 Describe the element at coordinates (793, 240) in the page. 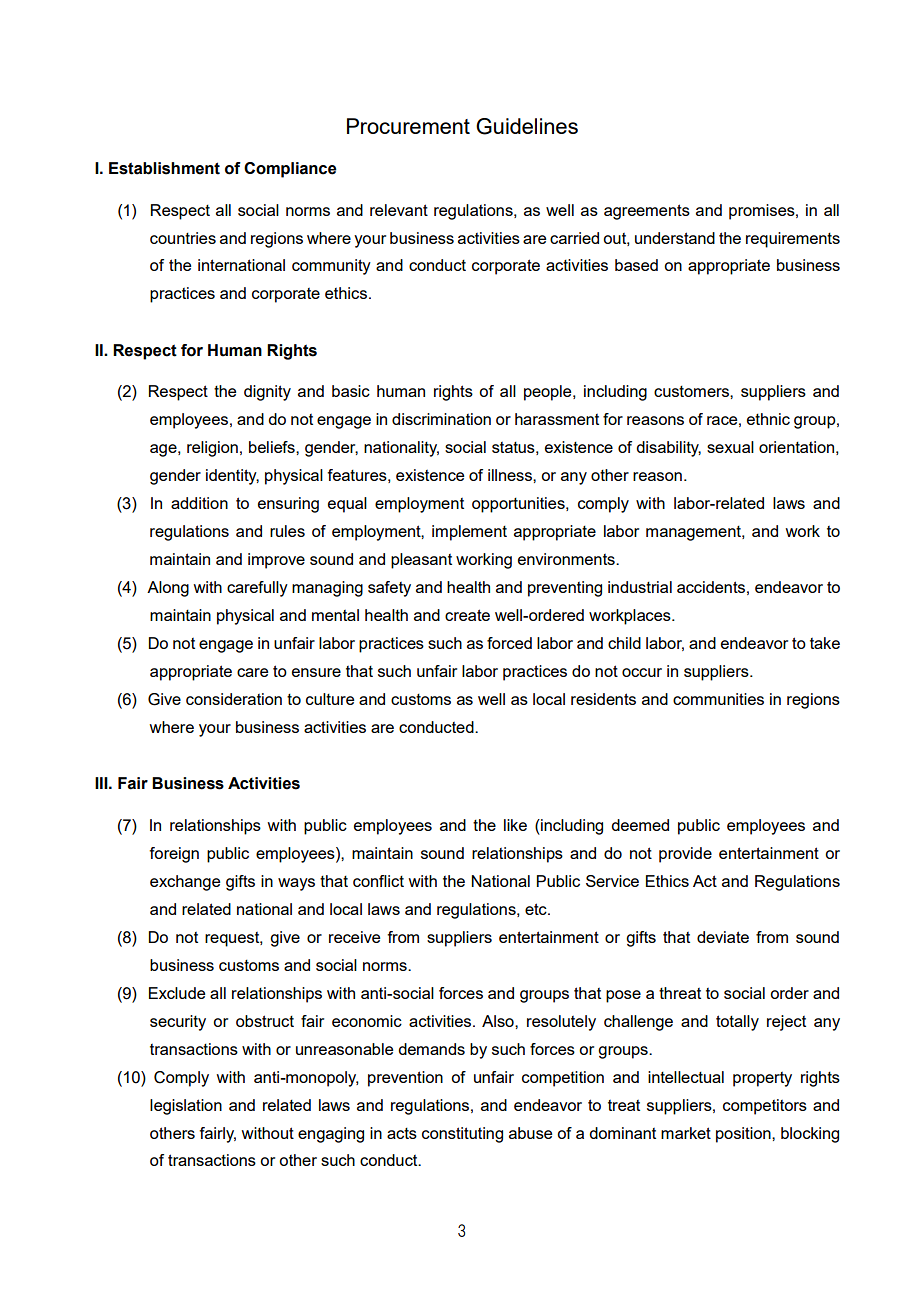

I see `requirements` at that location.
